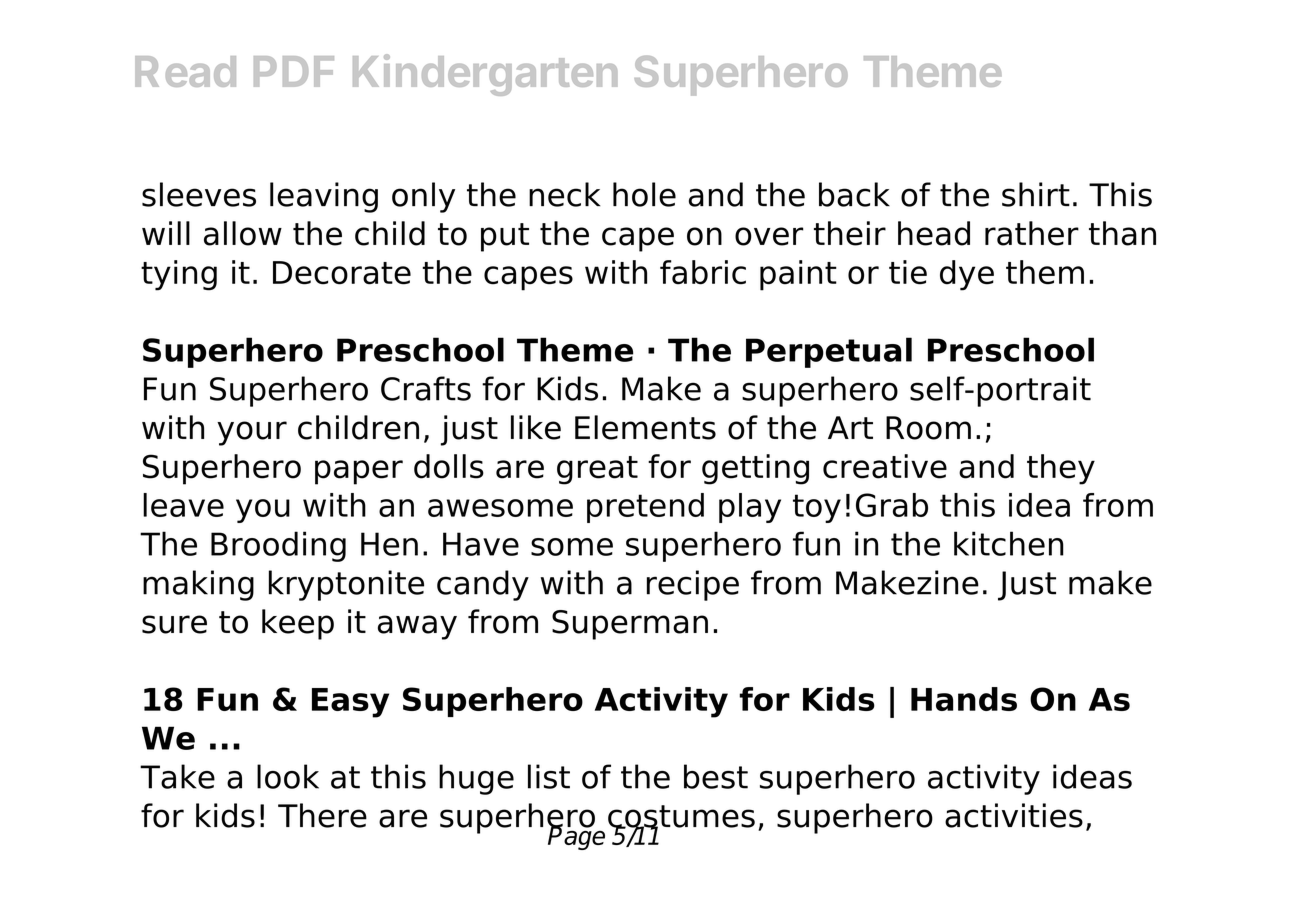 The image size is (1303, 924). Describe the element at coordinates (1061, 469) in the image. I see `they` at that location.
